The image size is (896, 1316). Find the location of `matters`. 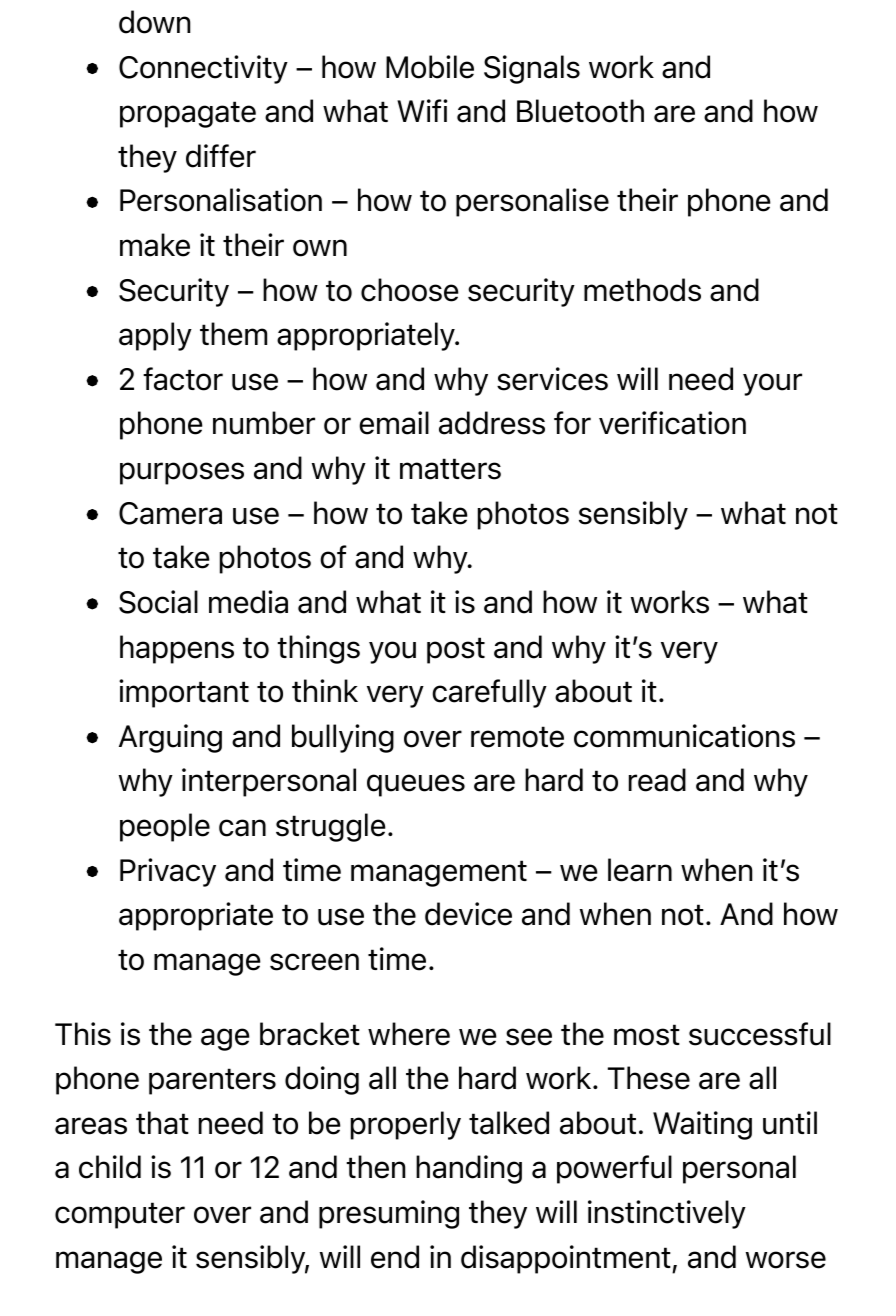

matters is located at coordinates (450, 469).
